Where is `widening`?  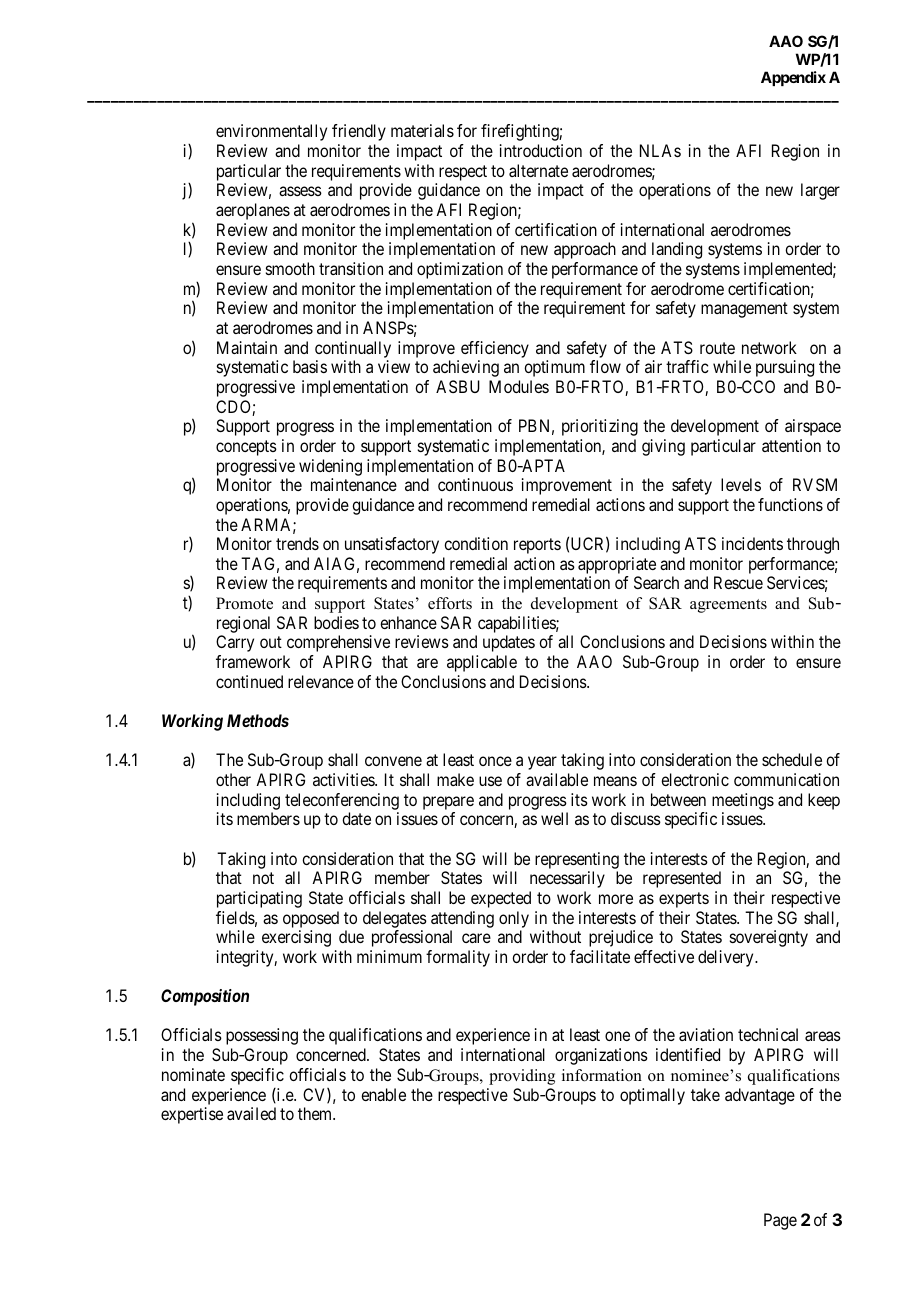
widening is located at coordinates (330, 467).
